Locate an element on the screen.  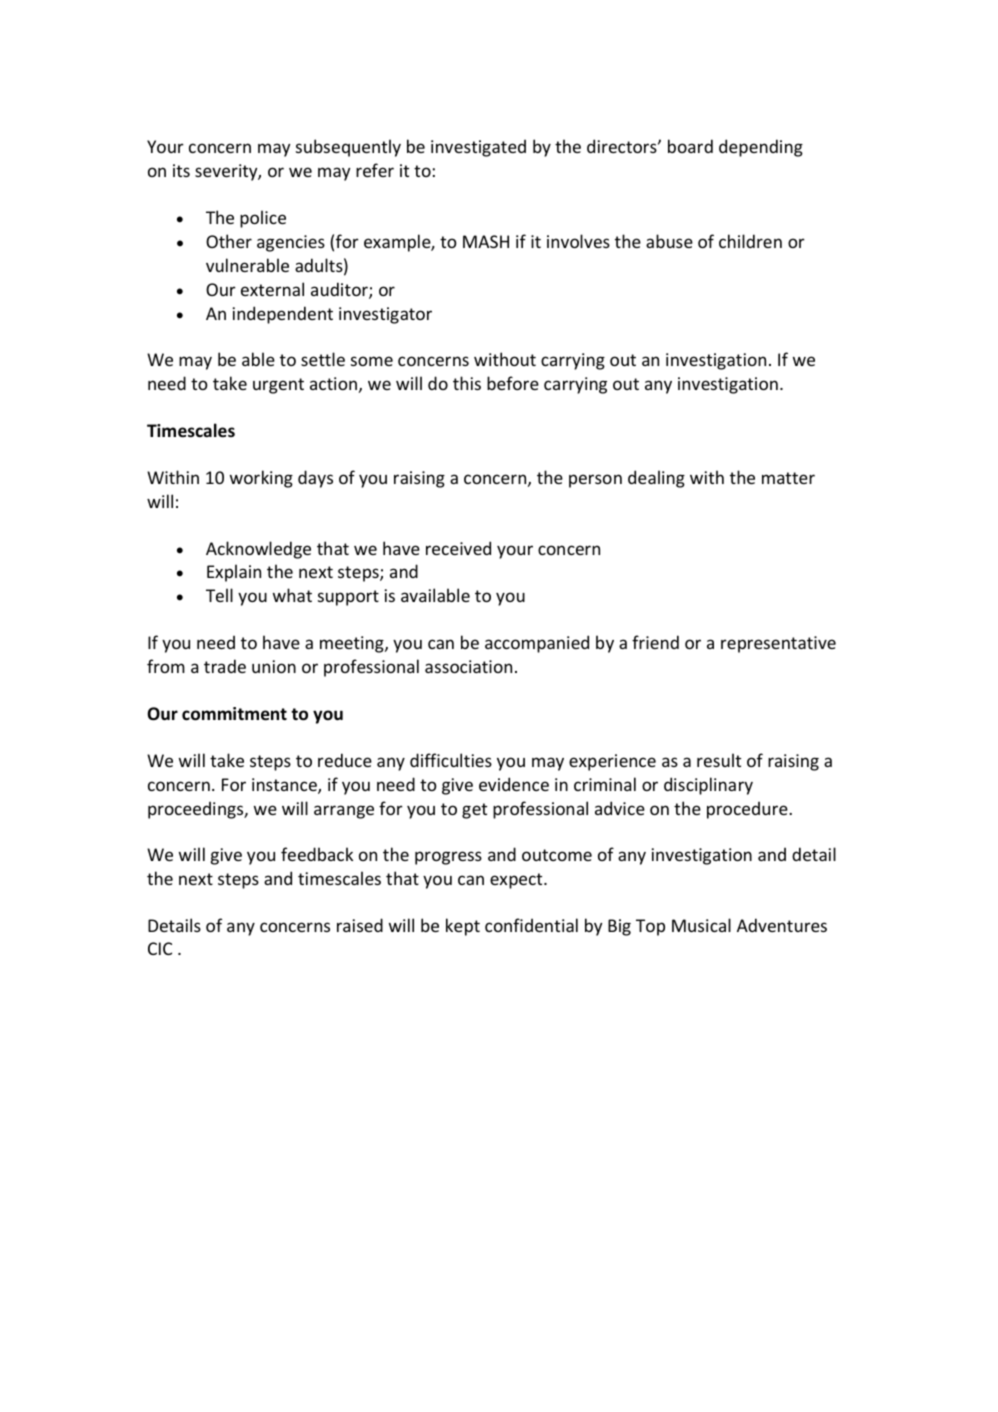
urgent is located at coordinates (278, 386).
